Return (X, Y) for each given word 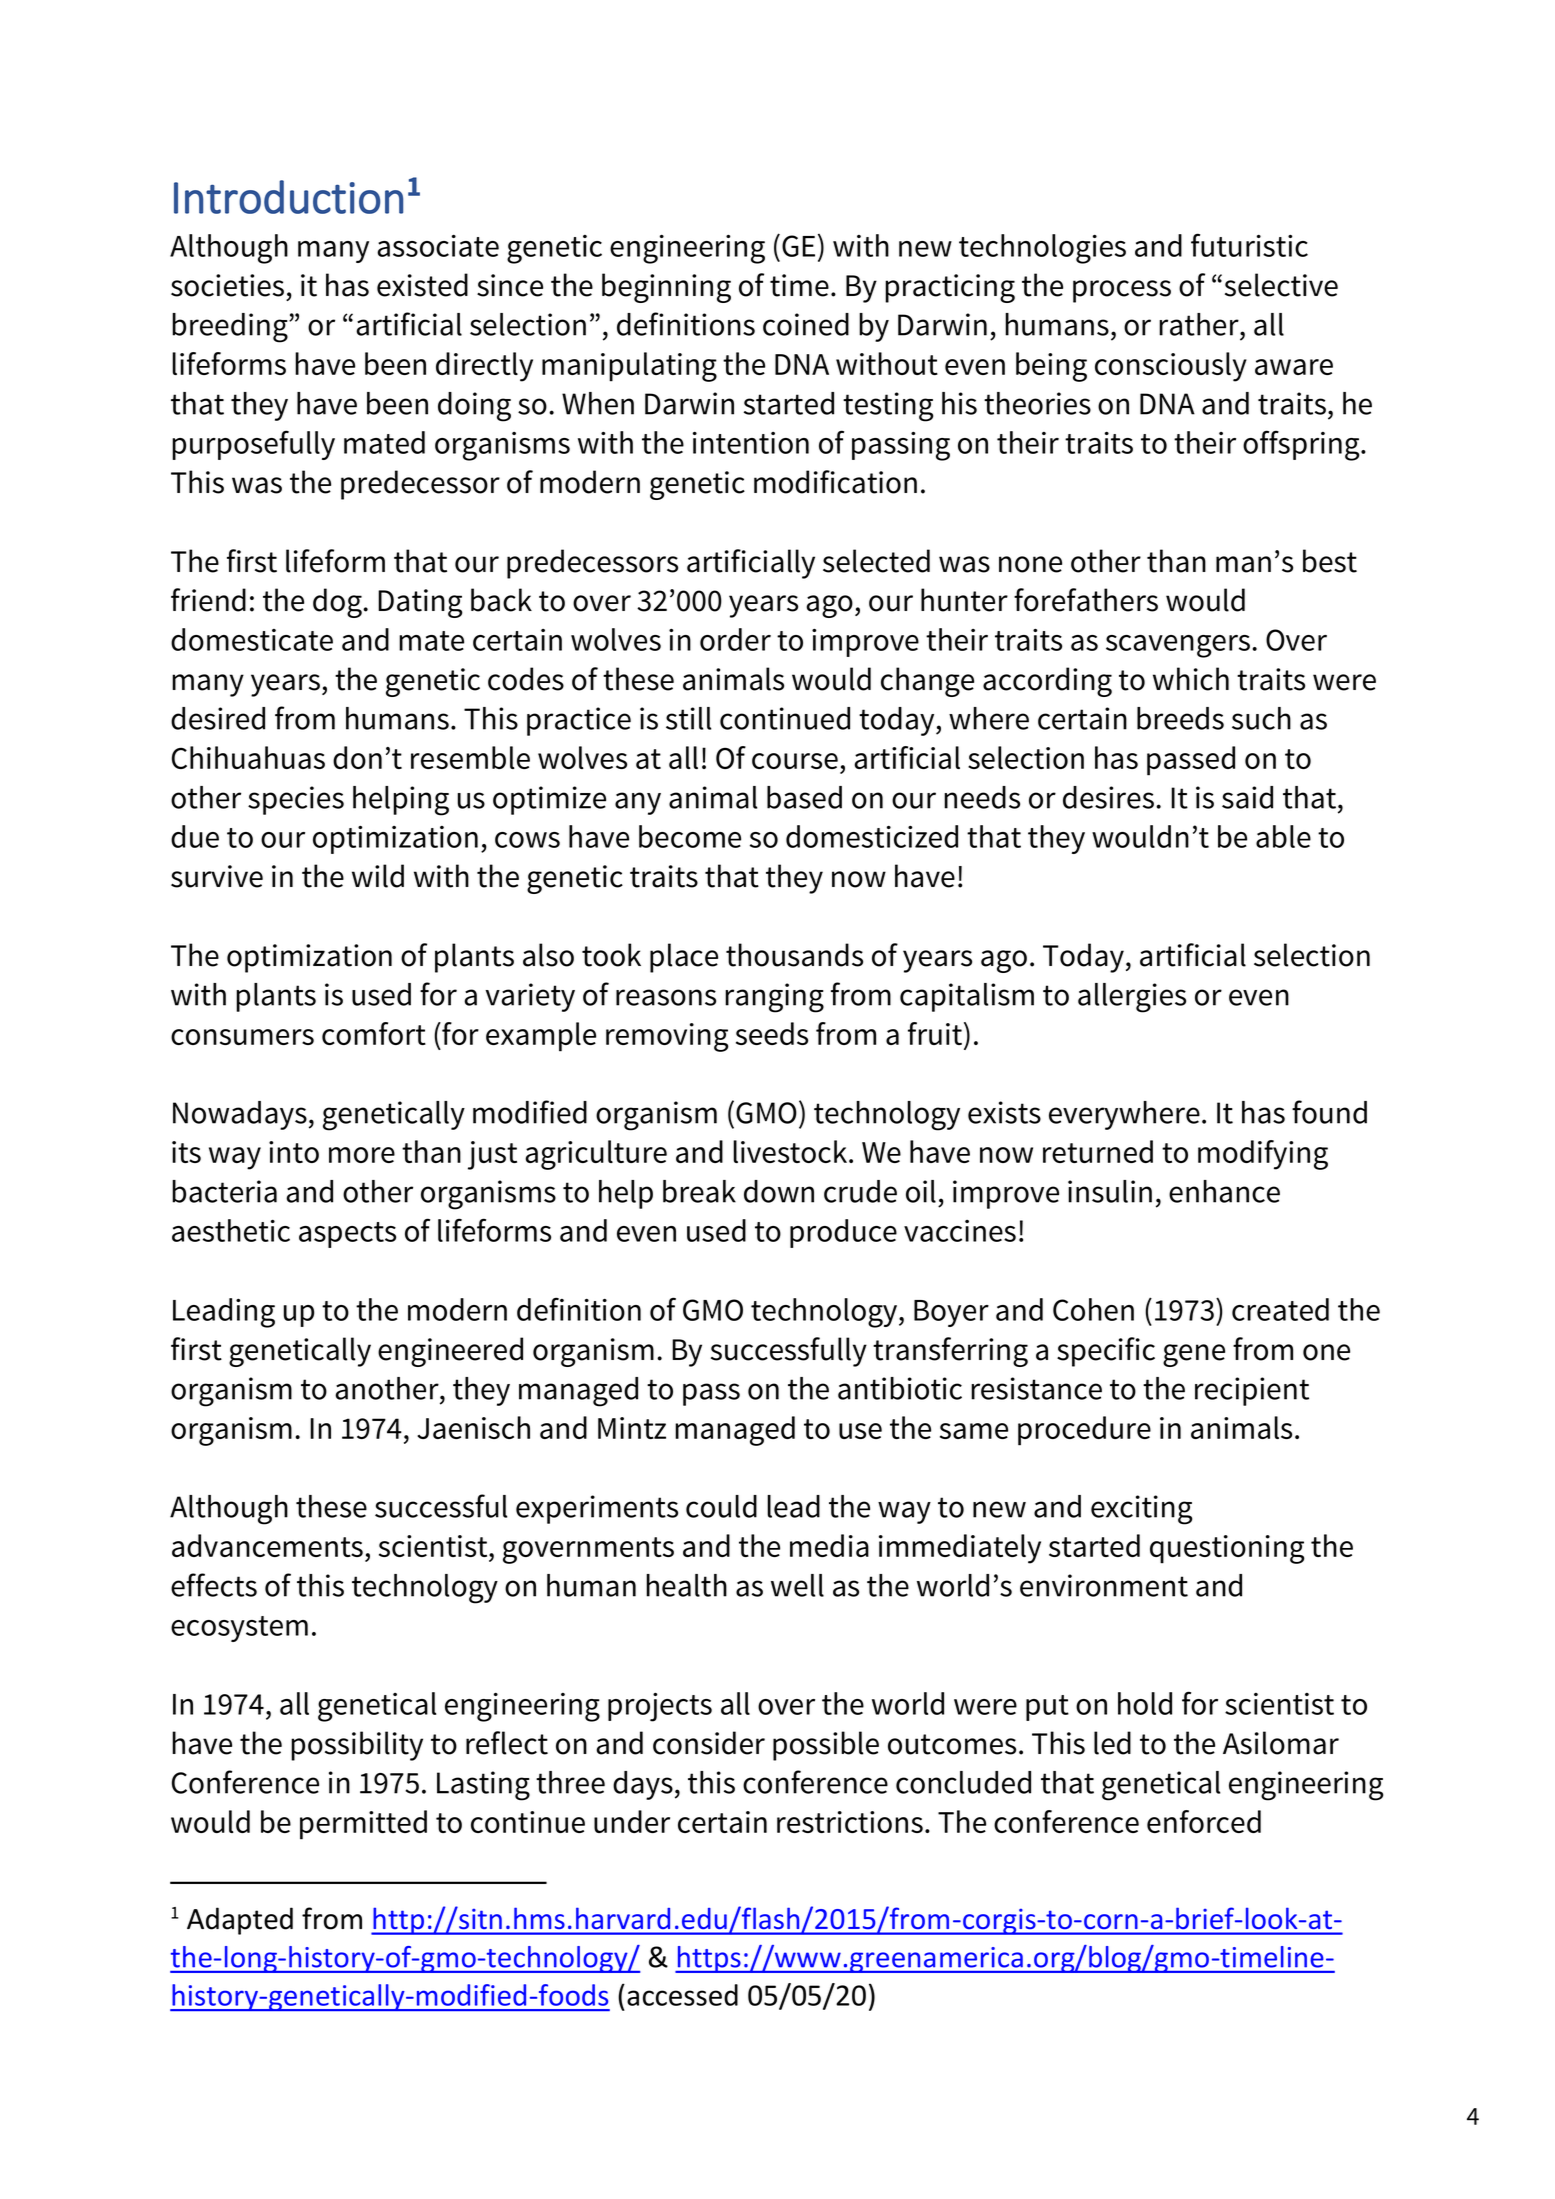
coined (806, 324)
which (1191, 679)
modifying (1263, 1155)
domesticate (252, 639)
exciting (1141, 1510)
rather (1200, 324)
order (735, 639)
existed (422, 285)
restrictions (850, 1822)
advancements (267, 1545)
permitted (363, 1825)
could (721, 1506)
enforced (1204, 1821)
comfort (374, 1033)
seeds (772, 1033)
